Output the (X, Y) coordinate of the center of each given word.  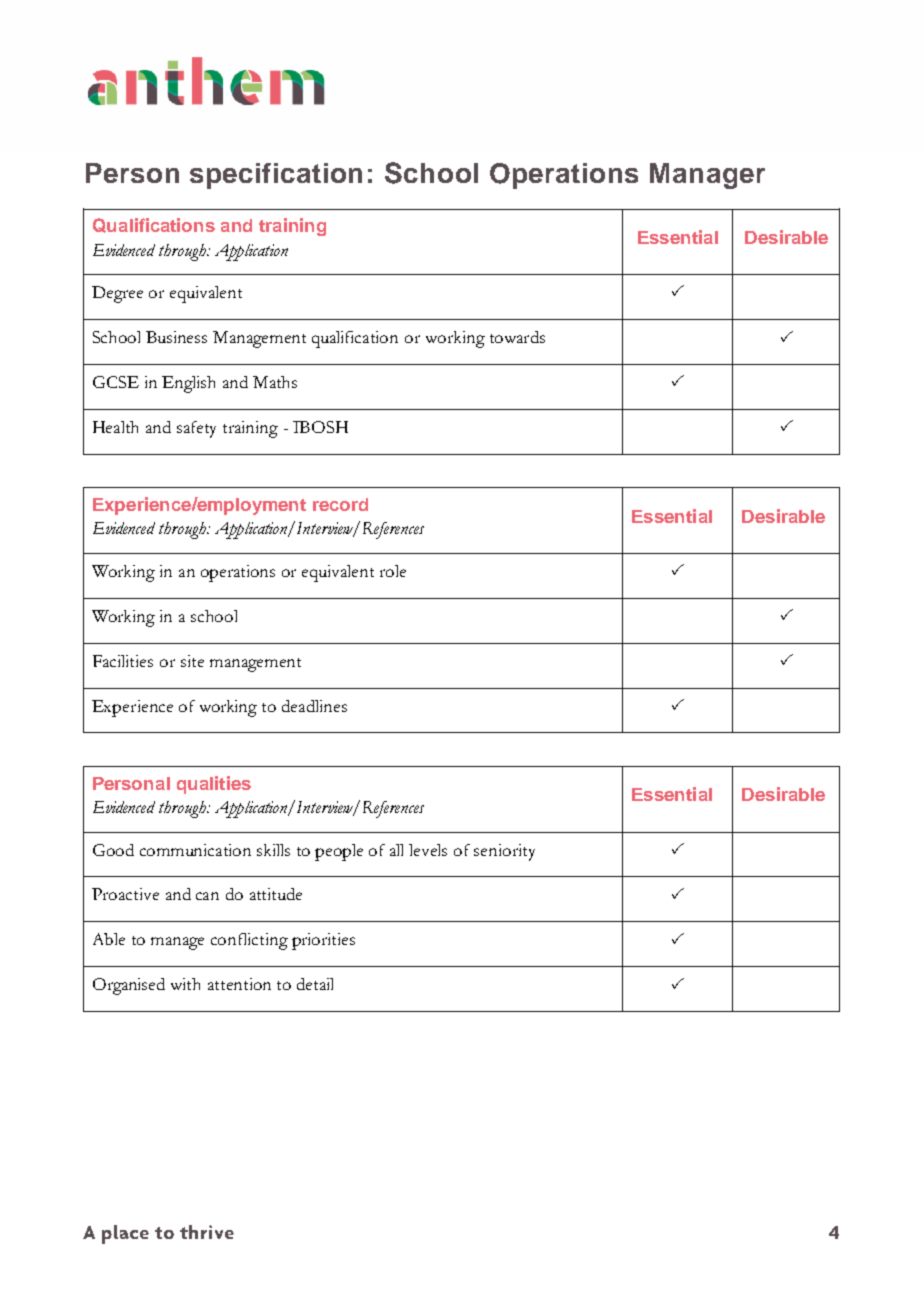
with (185, 984)
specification (276, 176)
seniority (504, 852)
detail (315, 984)
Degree (117, 294)
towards (517, 337)
